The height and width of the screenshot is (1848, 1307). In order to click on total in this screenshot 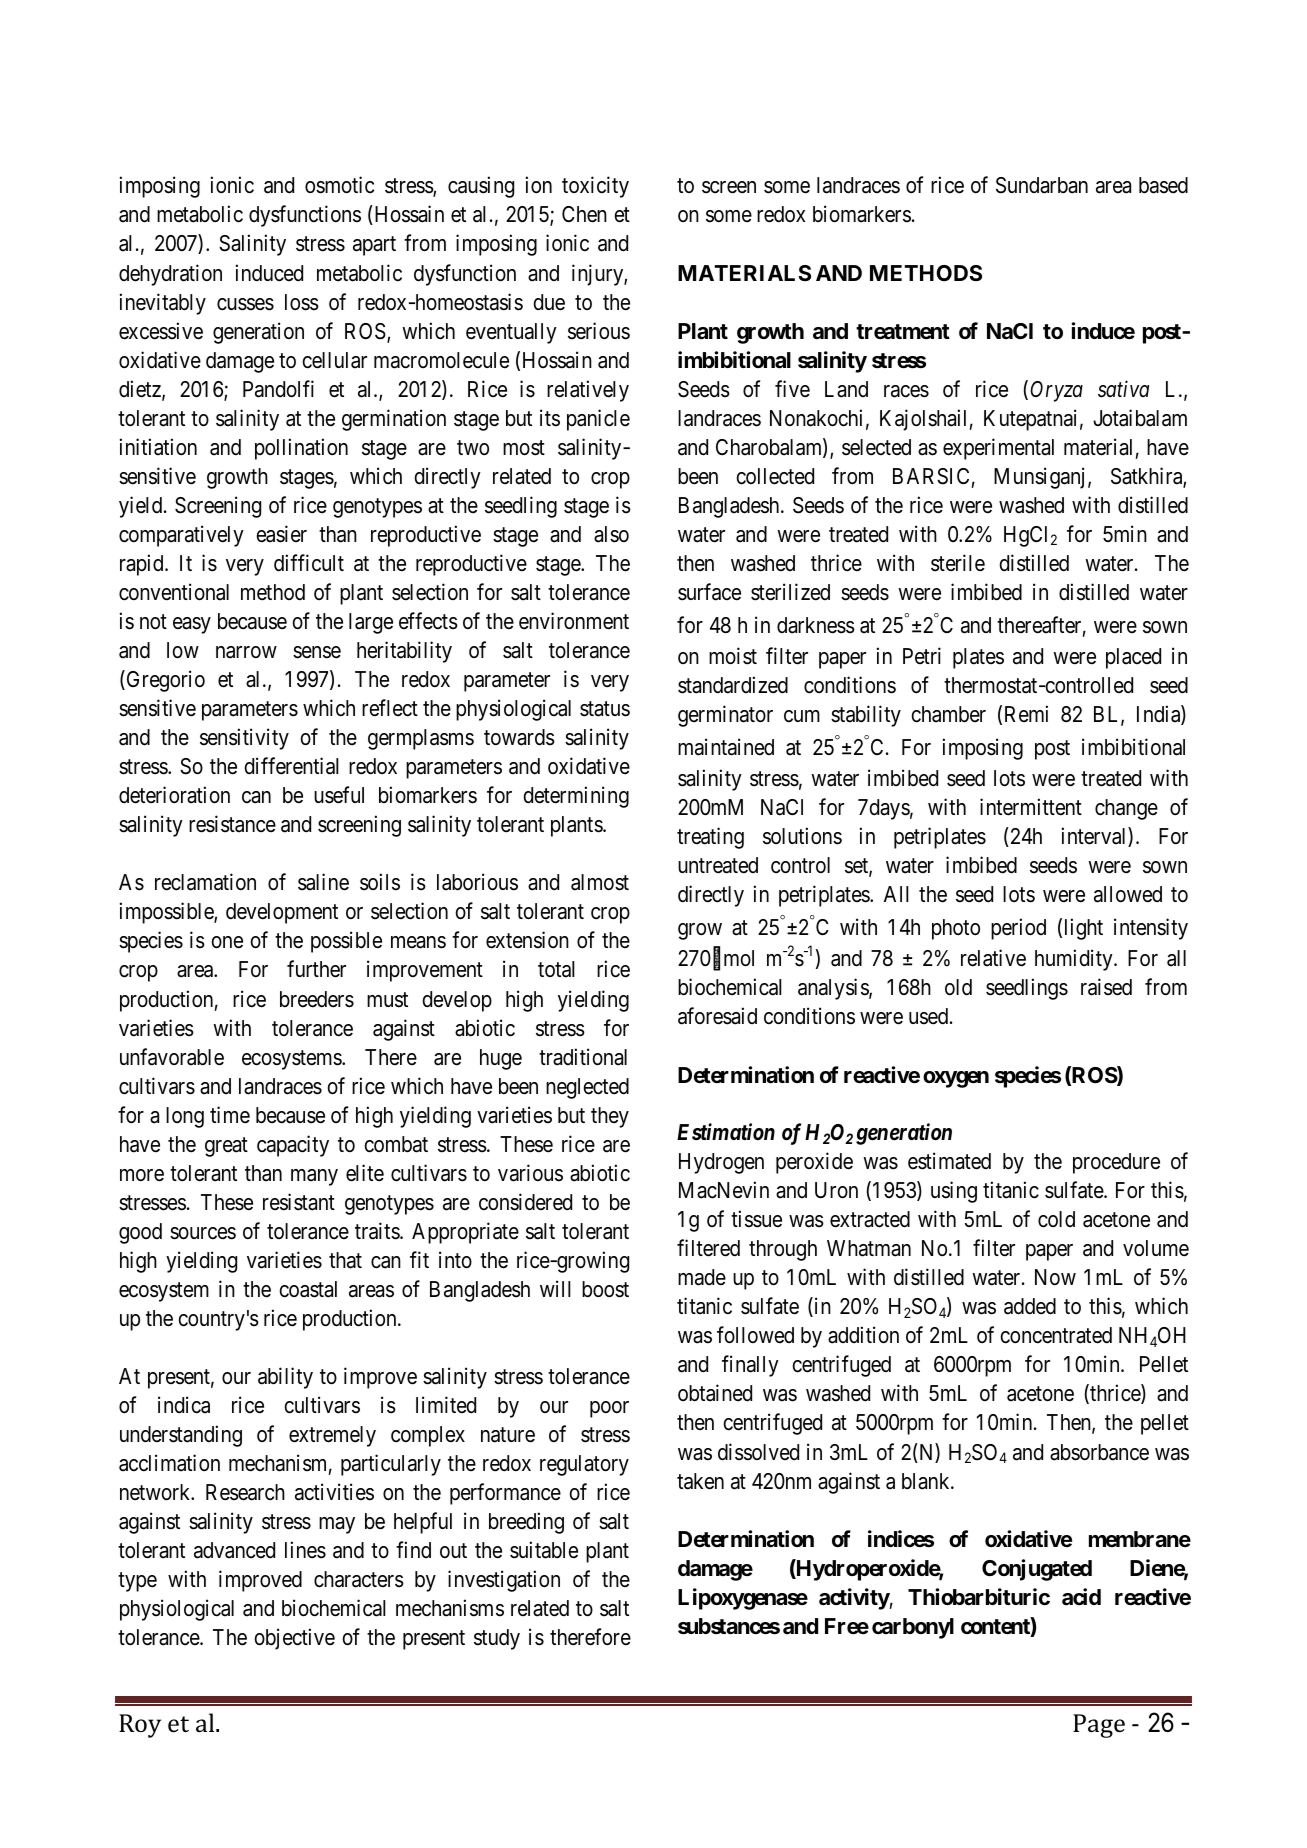, I will do `click(556, 969)`.
